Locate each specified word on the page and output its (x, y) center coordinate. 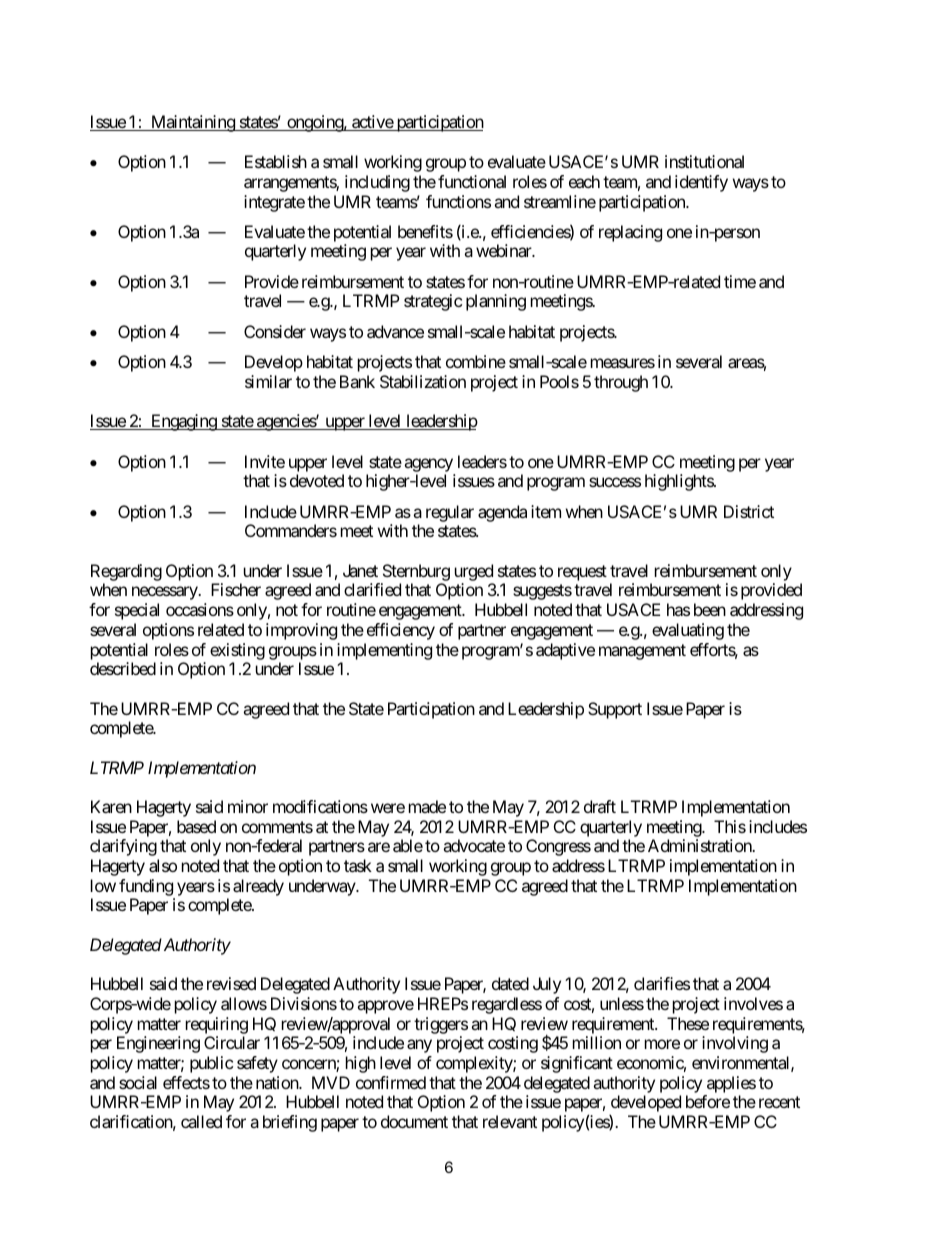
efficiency (401, 631)
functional (472, 181)
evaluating (688, 631)
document (414, 1121)
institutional (704, 161)
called (201, 1121)
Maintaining (193, 123)
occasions (200, 609)
